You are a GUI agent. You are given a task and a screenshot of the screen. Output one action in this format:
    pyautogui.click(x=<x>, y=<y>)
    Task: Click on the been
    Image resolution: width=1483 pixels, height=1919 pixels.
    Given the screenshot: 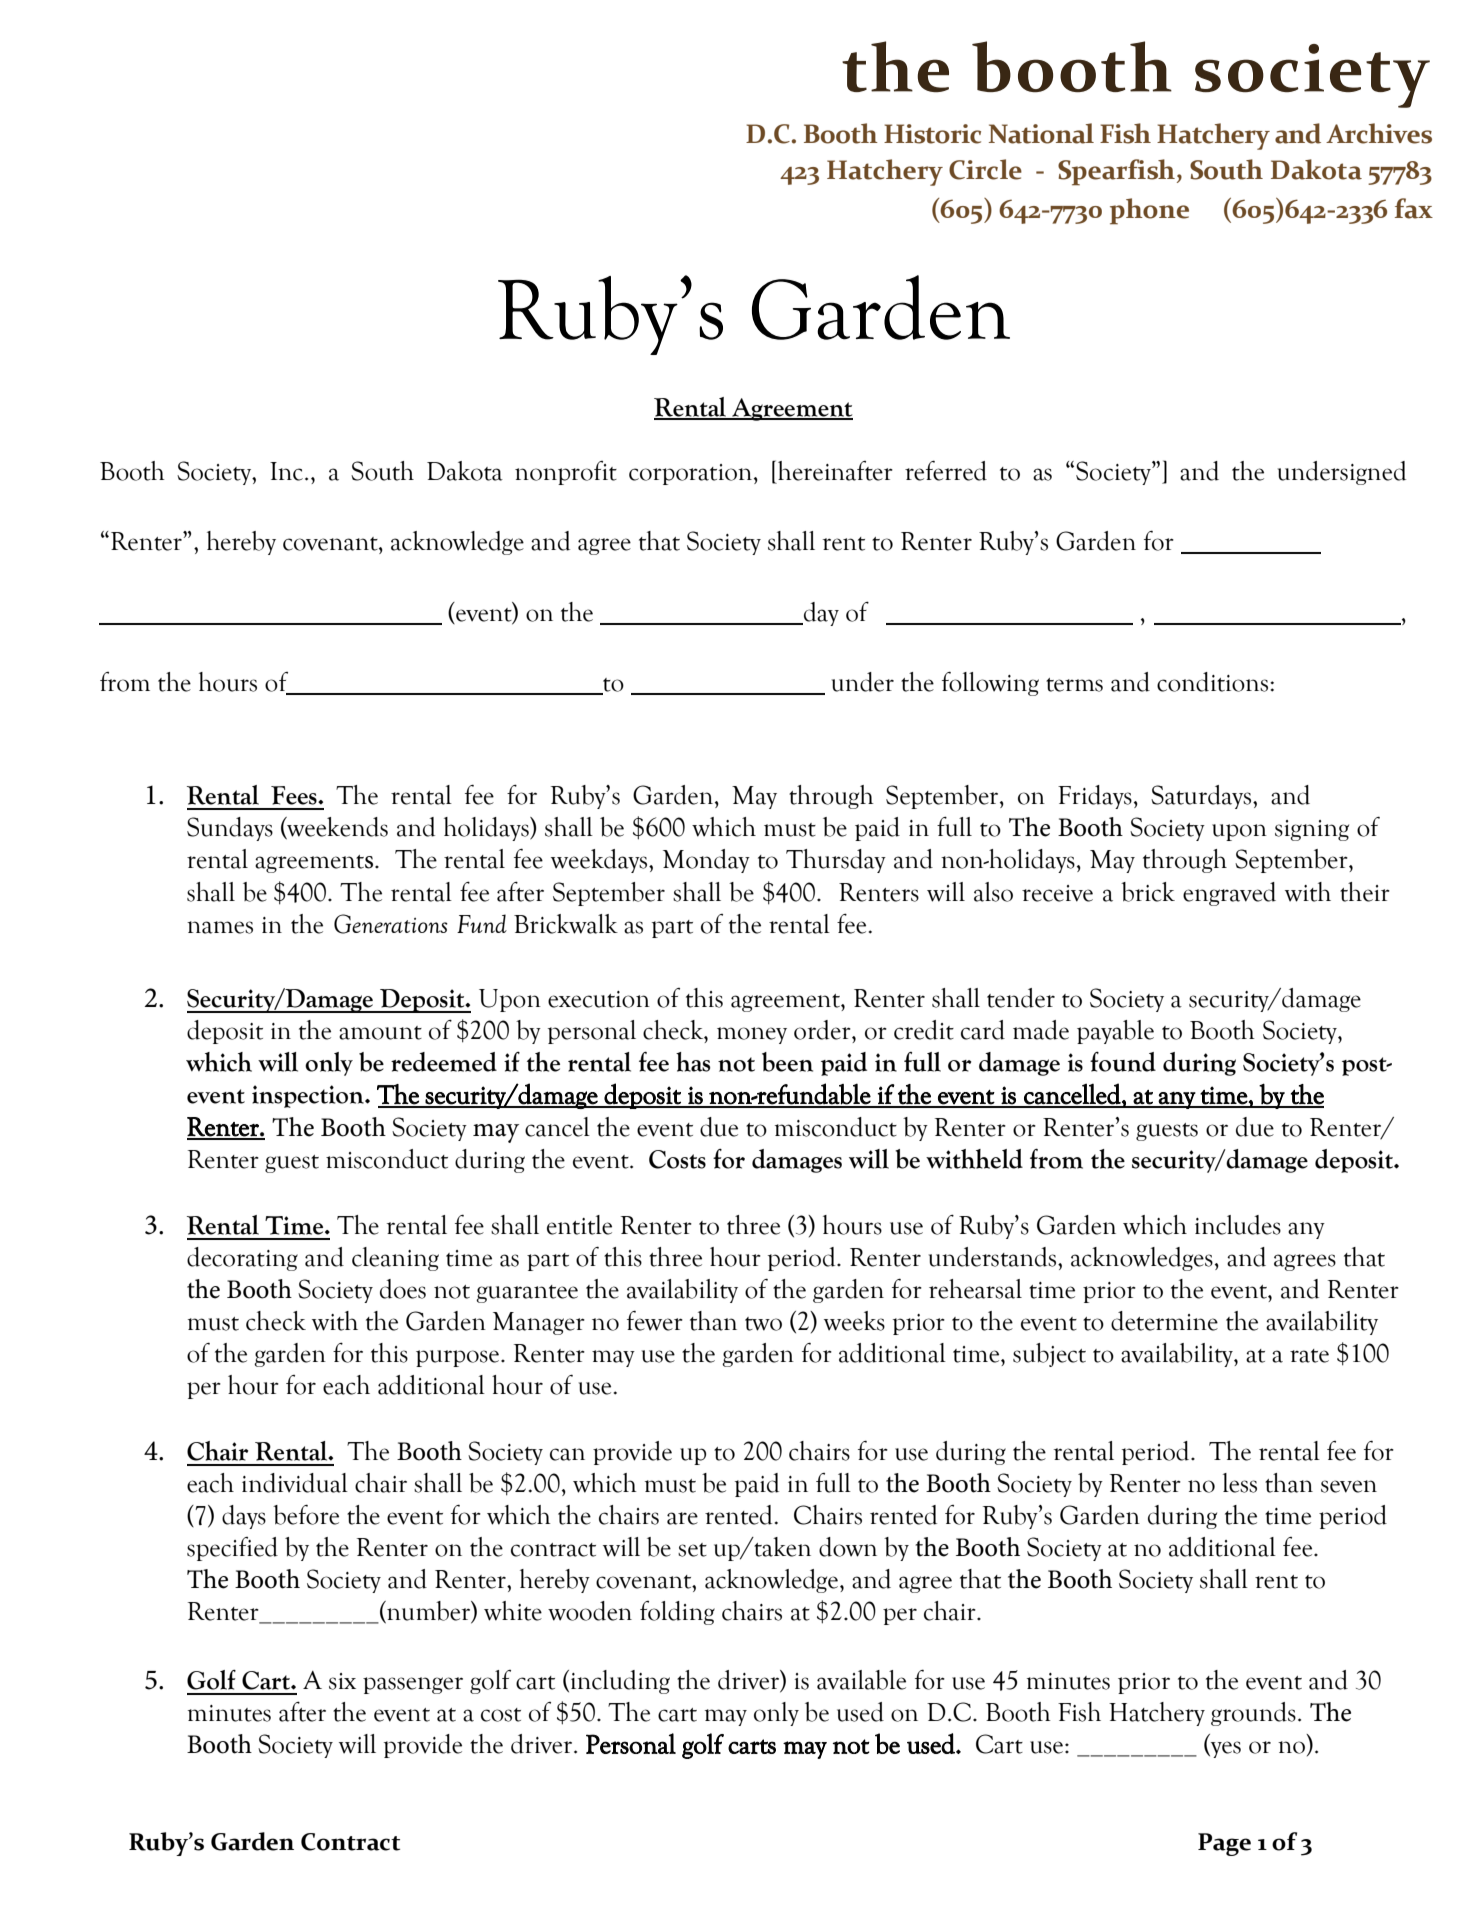 What is the action you would take?
    pyautogui.click(x=787, y=1062)
